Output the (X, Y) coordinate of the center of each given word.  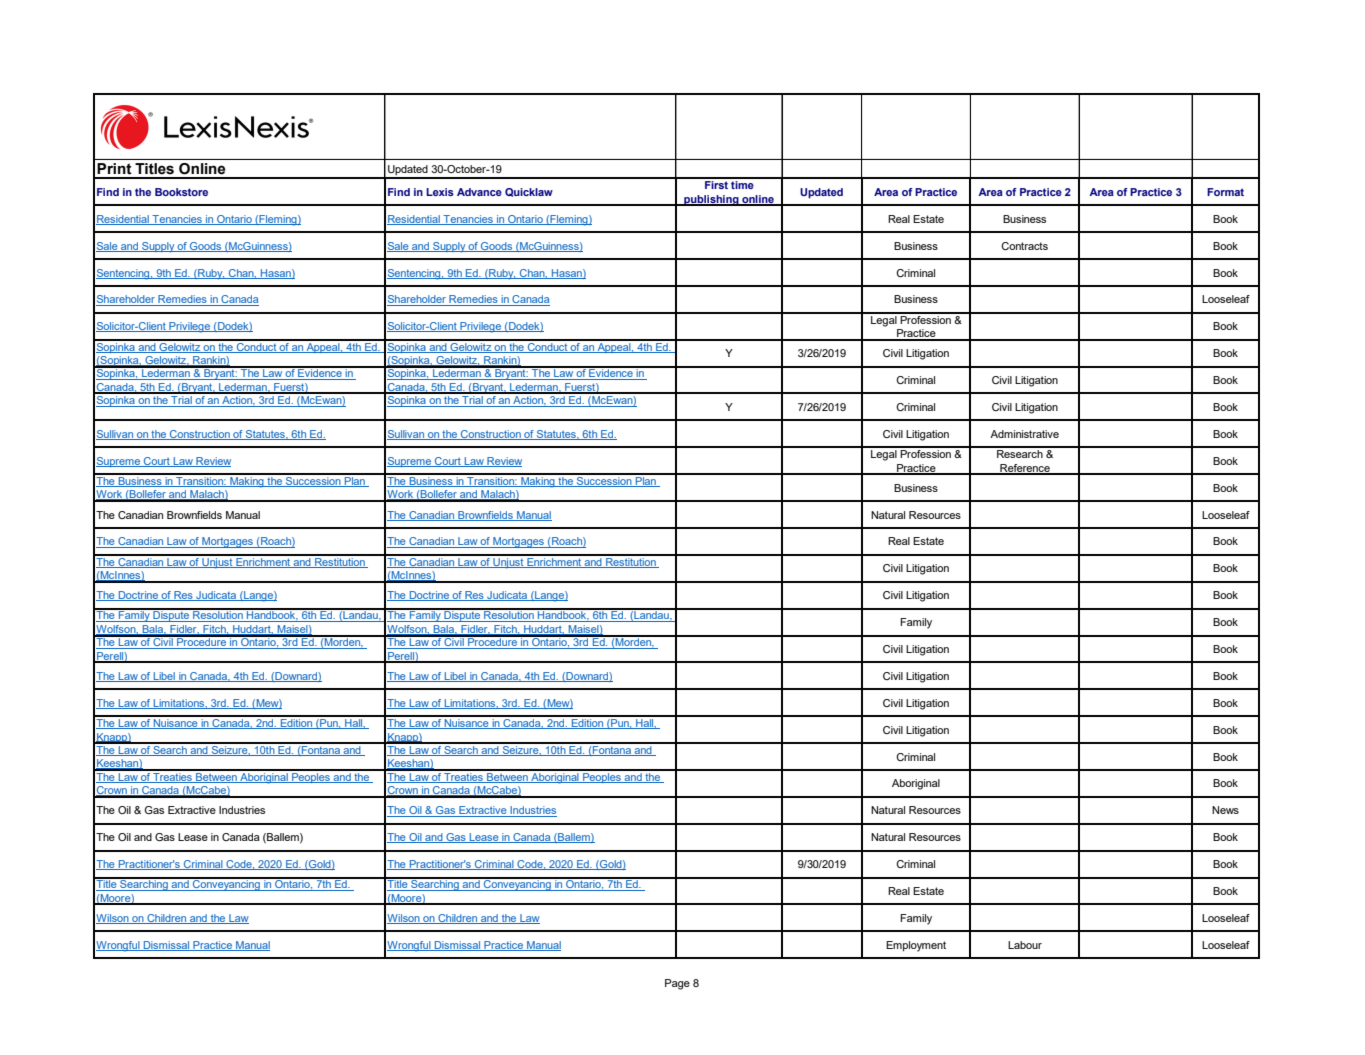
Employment (916, 946)
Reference (1025, 469)
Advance (479, 192)
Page (677, 984)
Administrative (1024, 434)
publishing (711, 200)
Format (1225, 192)
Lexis (440, 192)
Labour (1025, 945)
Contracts (1024, 246)
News (1225, 810)
